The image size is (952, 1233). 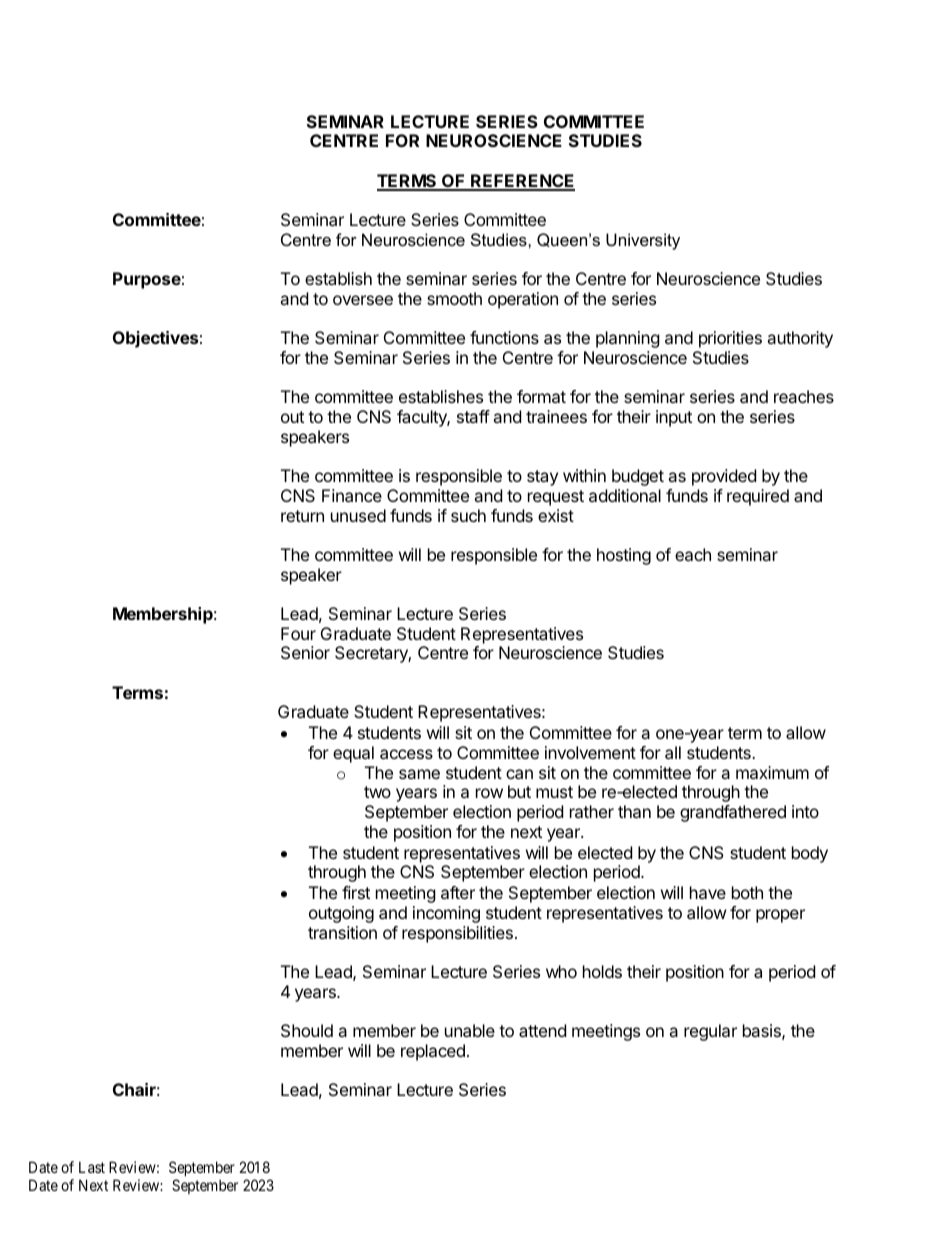 I want to click on Last, so click(x=92, y=1167).
